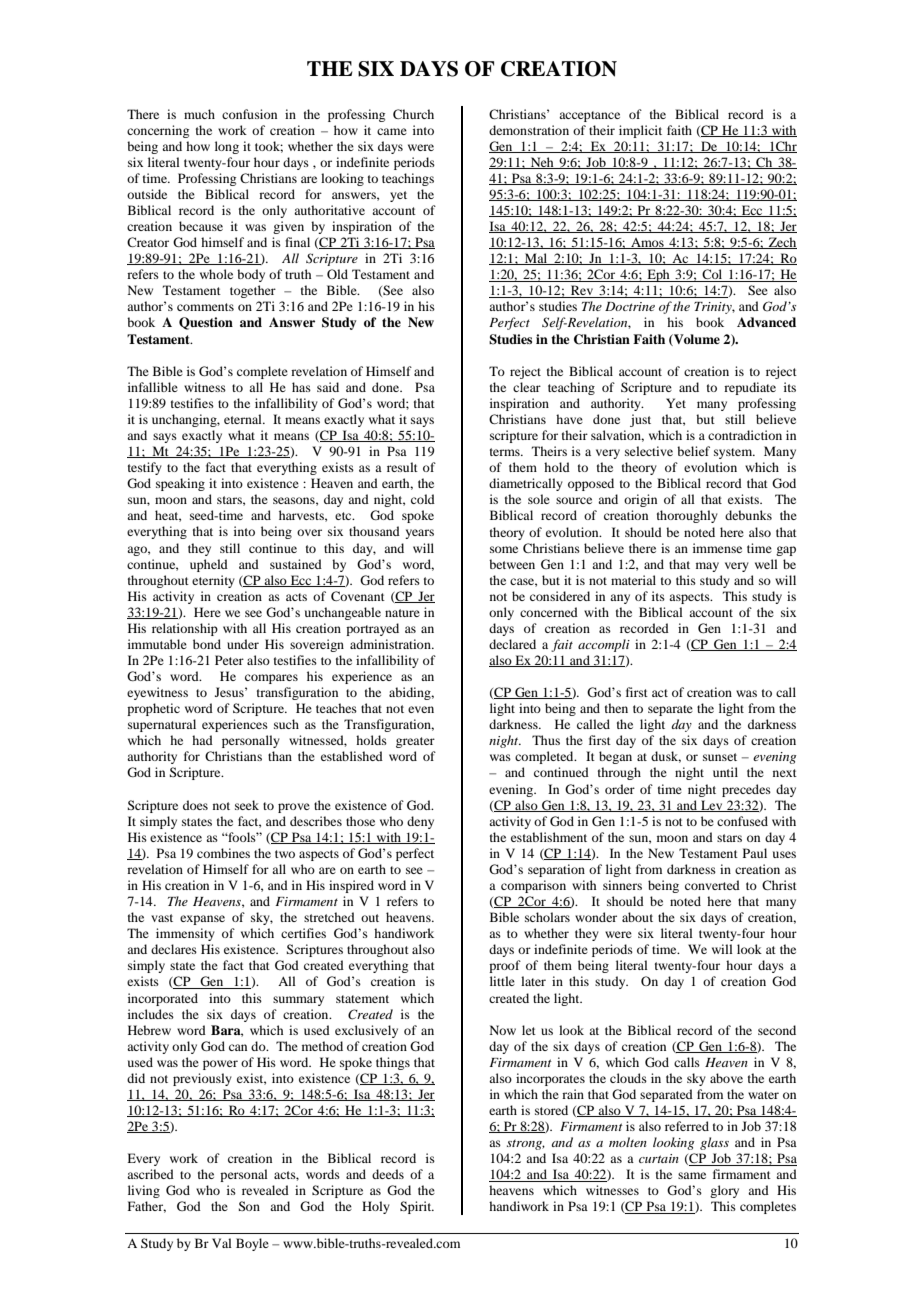 The width and height of the page is (924, 1307). What do you see at coordinates (222, 1243) in the page?
I see `Val` at bounding box center [222, 1243].
